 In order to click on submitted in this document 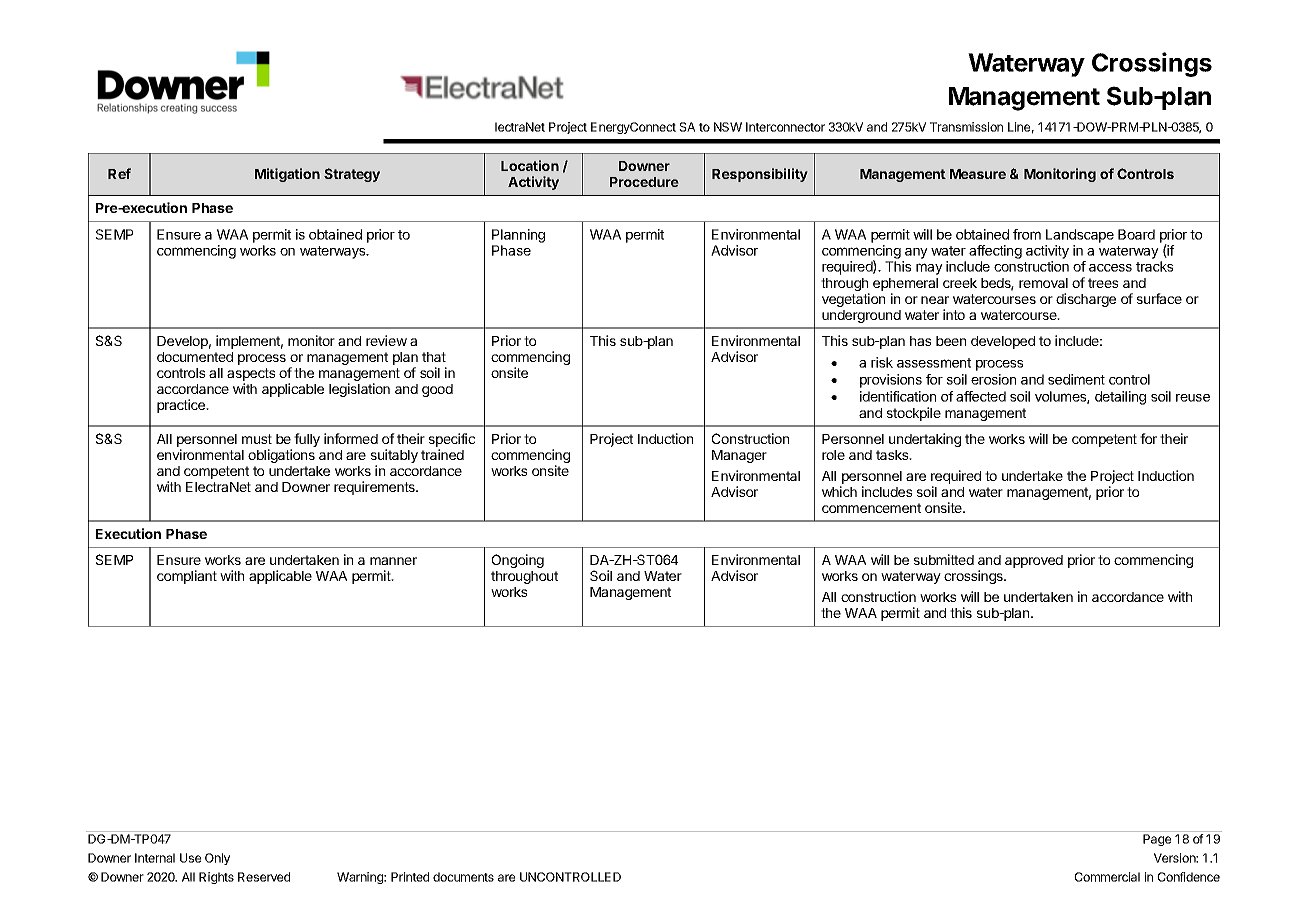, I will do `click(944, 559)`.
